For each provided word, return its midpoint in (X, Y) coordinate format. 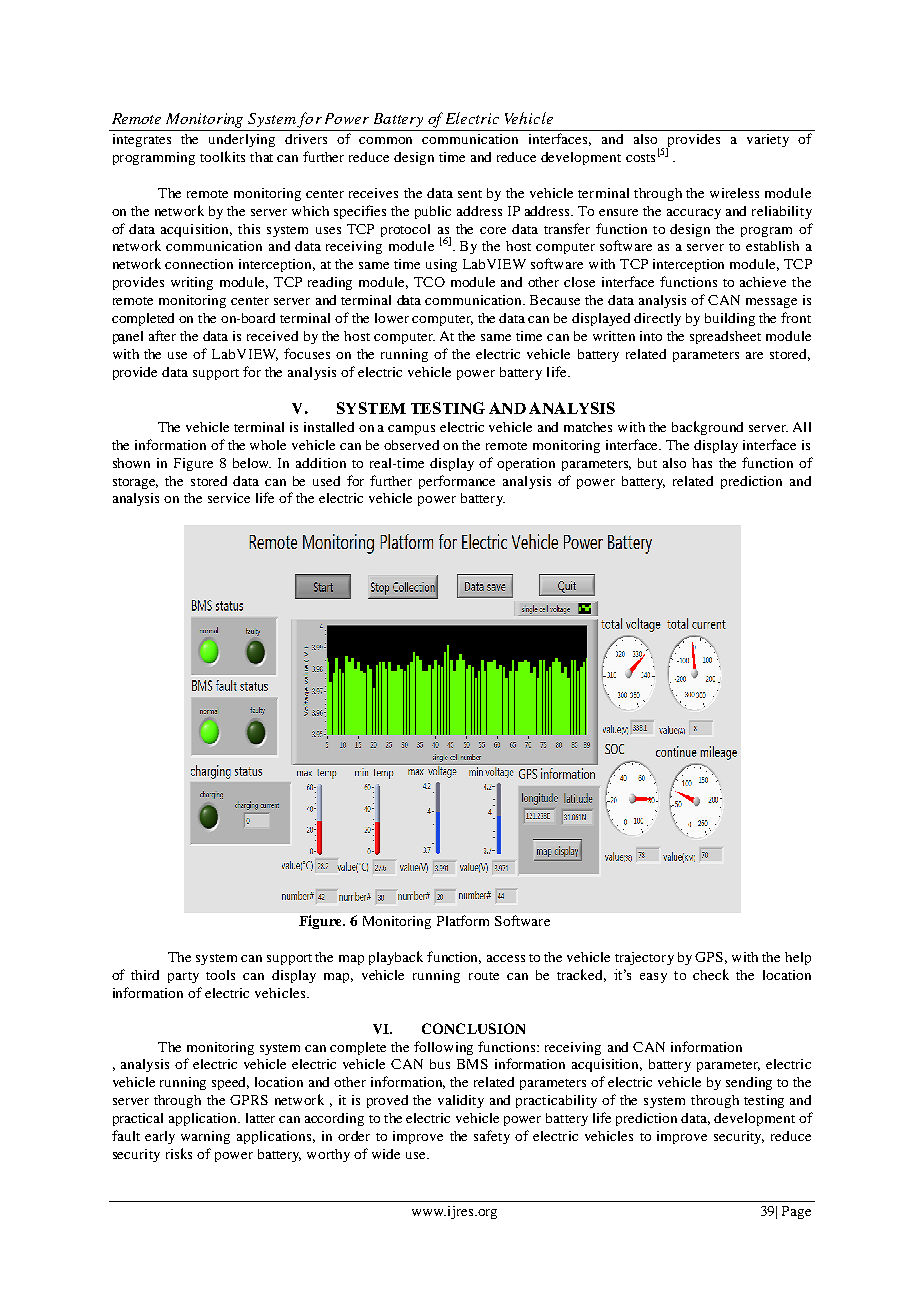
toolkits (222, 156)
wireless (734, 193)
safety (492, 1137)
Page (796, 1212)
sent (470, 194)
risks (179, 1153)
